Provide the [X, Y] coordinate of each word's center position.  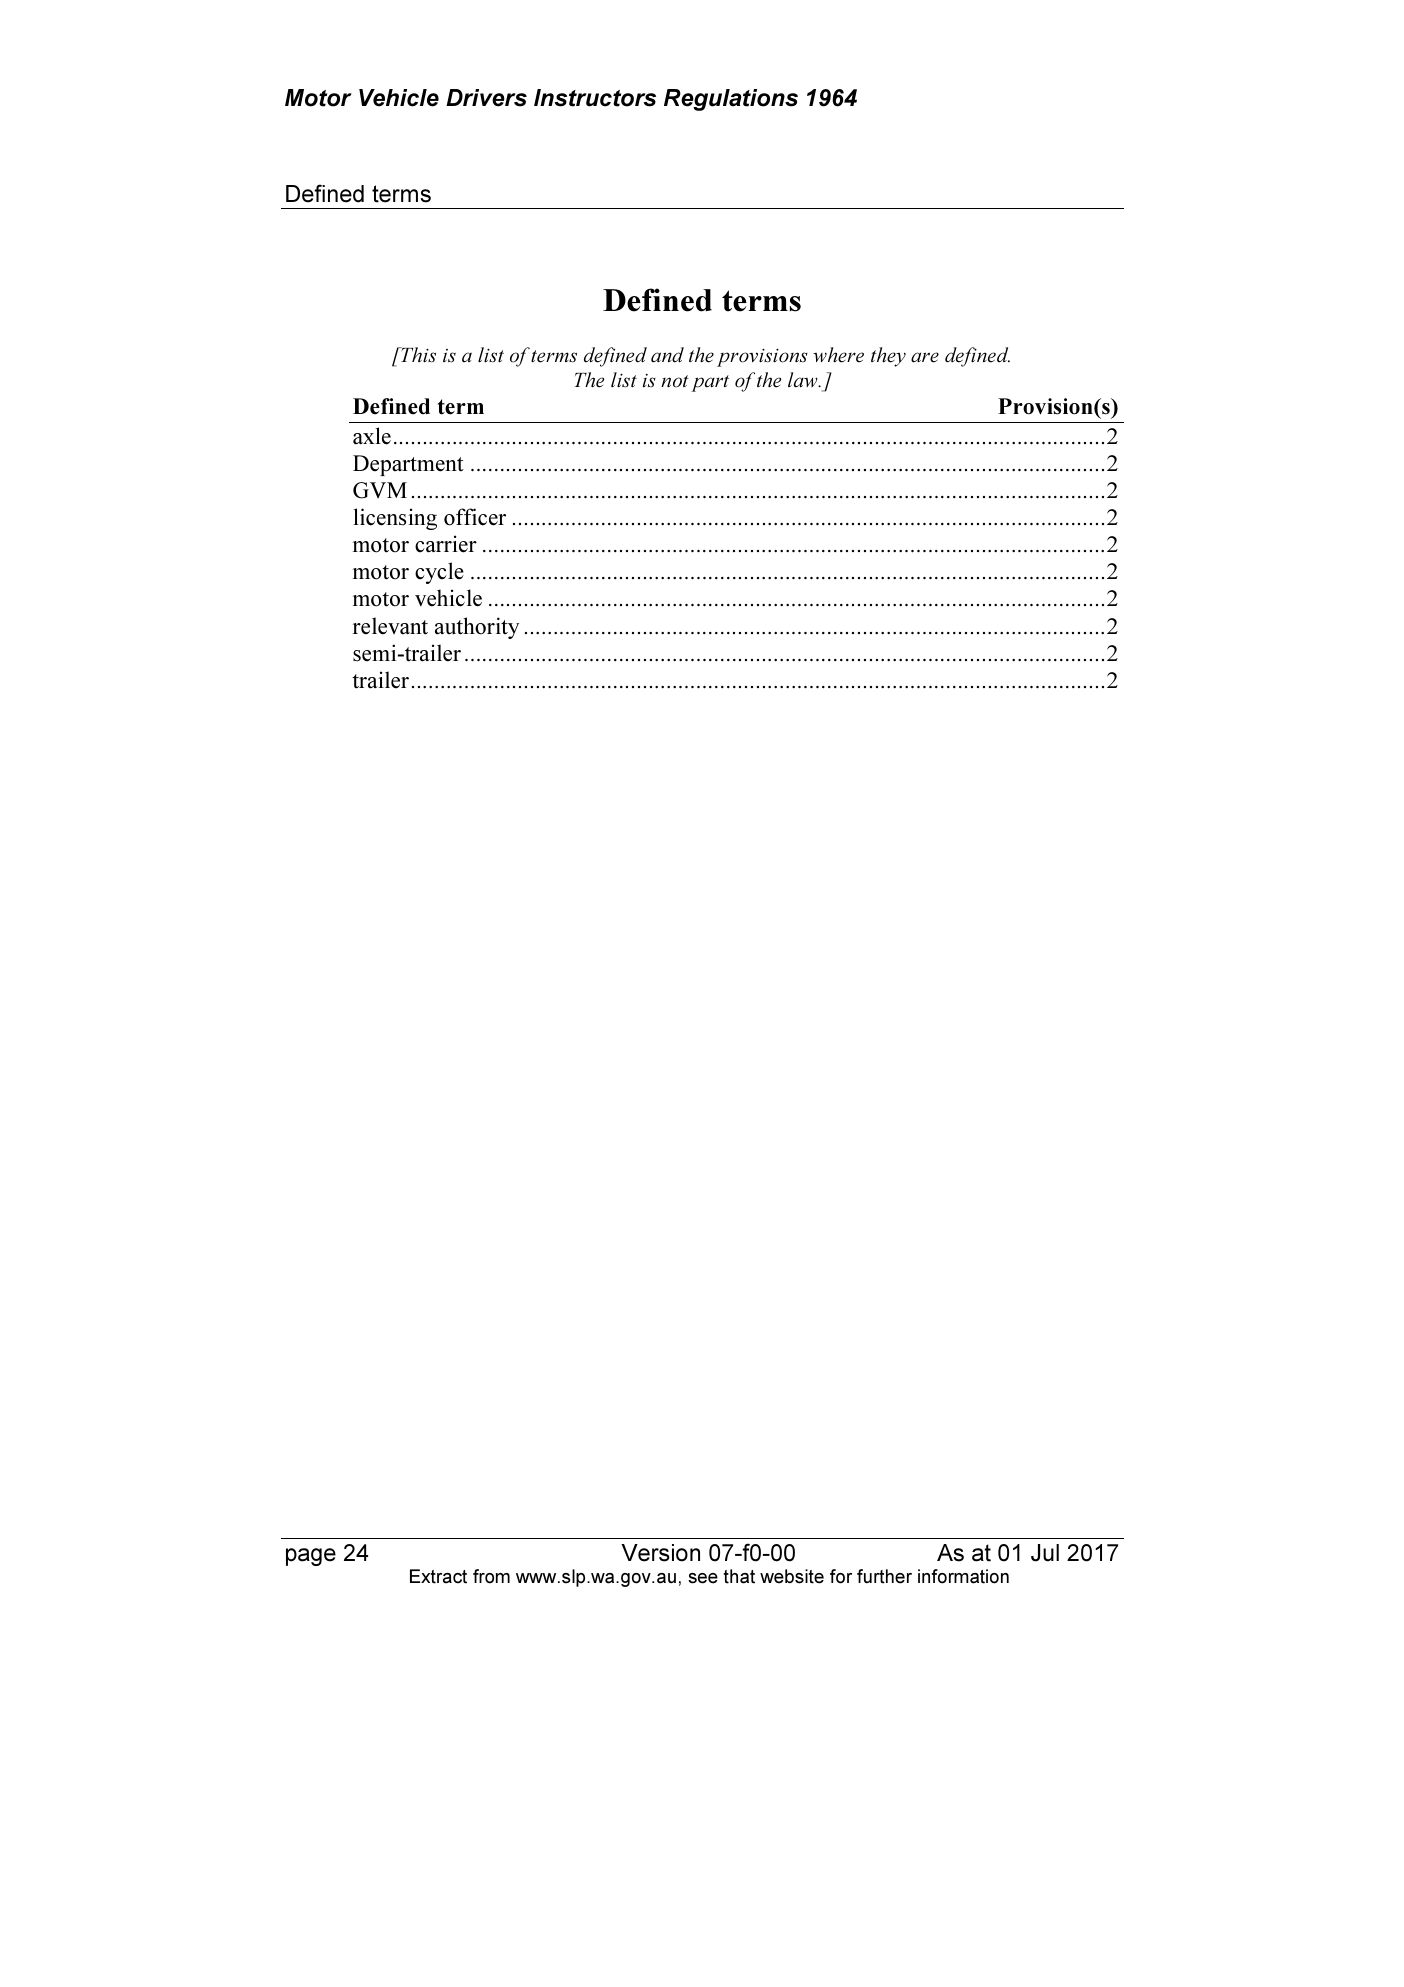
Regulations [731, 100]
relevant [390, 626]
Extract [438, 1576]
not [675, 381]
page [311, 1557]
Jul [1045, 1553]
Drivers [486, 98]
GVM [380, 490]
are [925, 357]
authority [477, 628]
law [804, 380]
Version [660, 1553]
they [888, 357]
